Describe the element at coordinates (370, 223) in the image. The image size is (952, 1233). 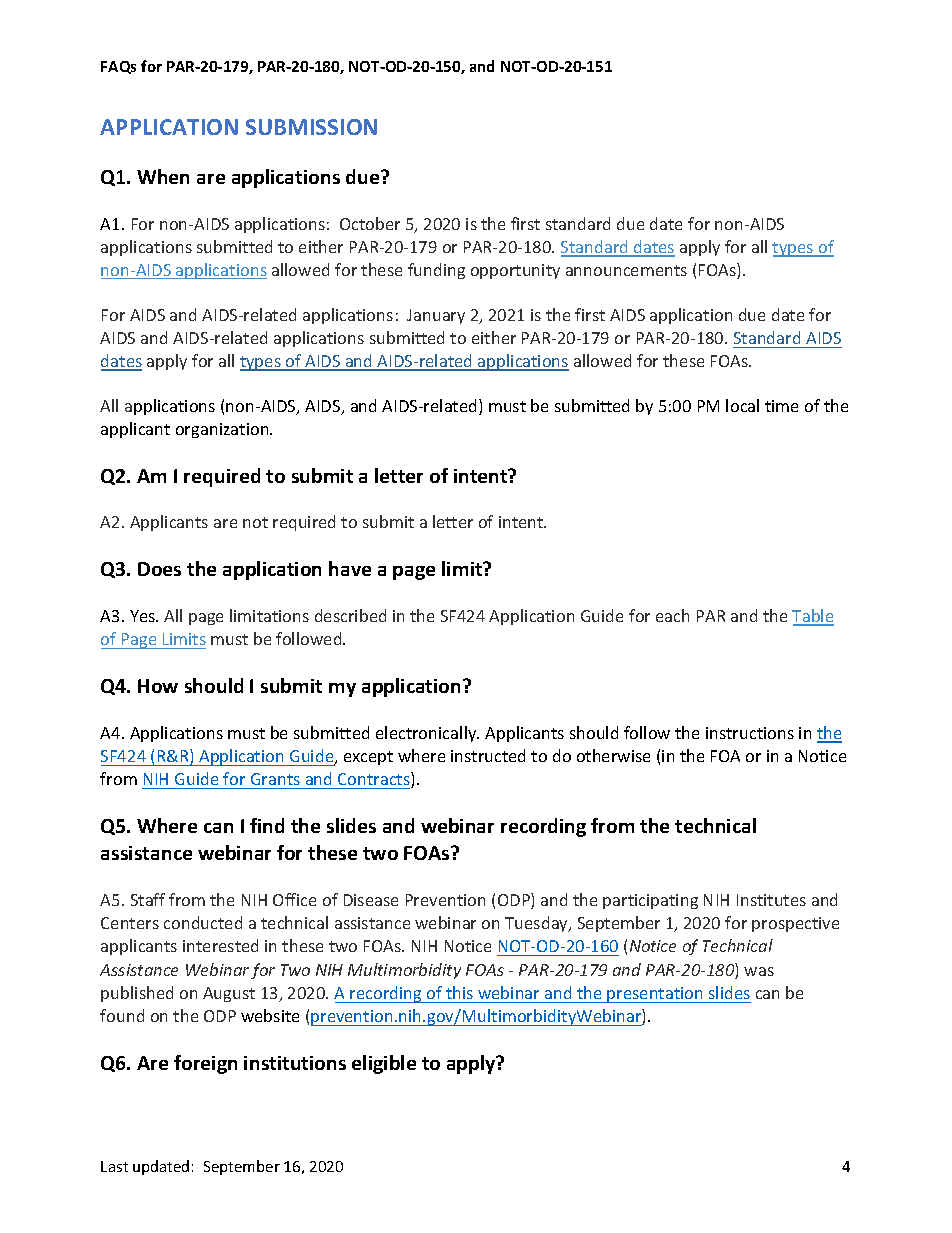
I see `October` at that location.
